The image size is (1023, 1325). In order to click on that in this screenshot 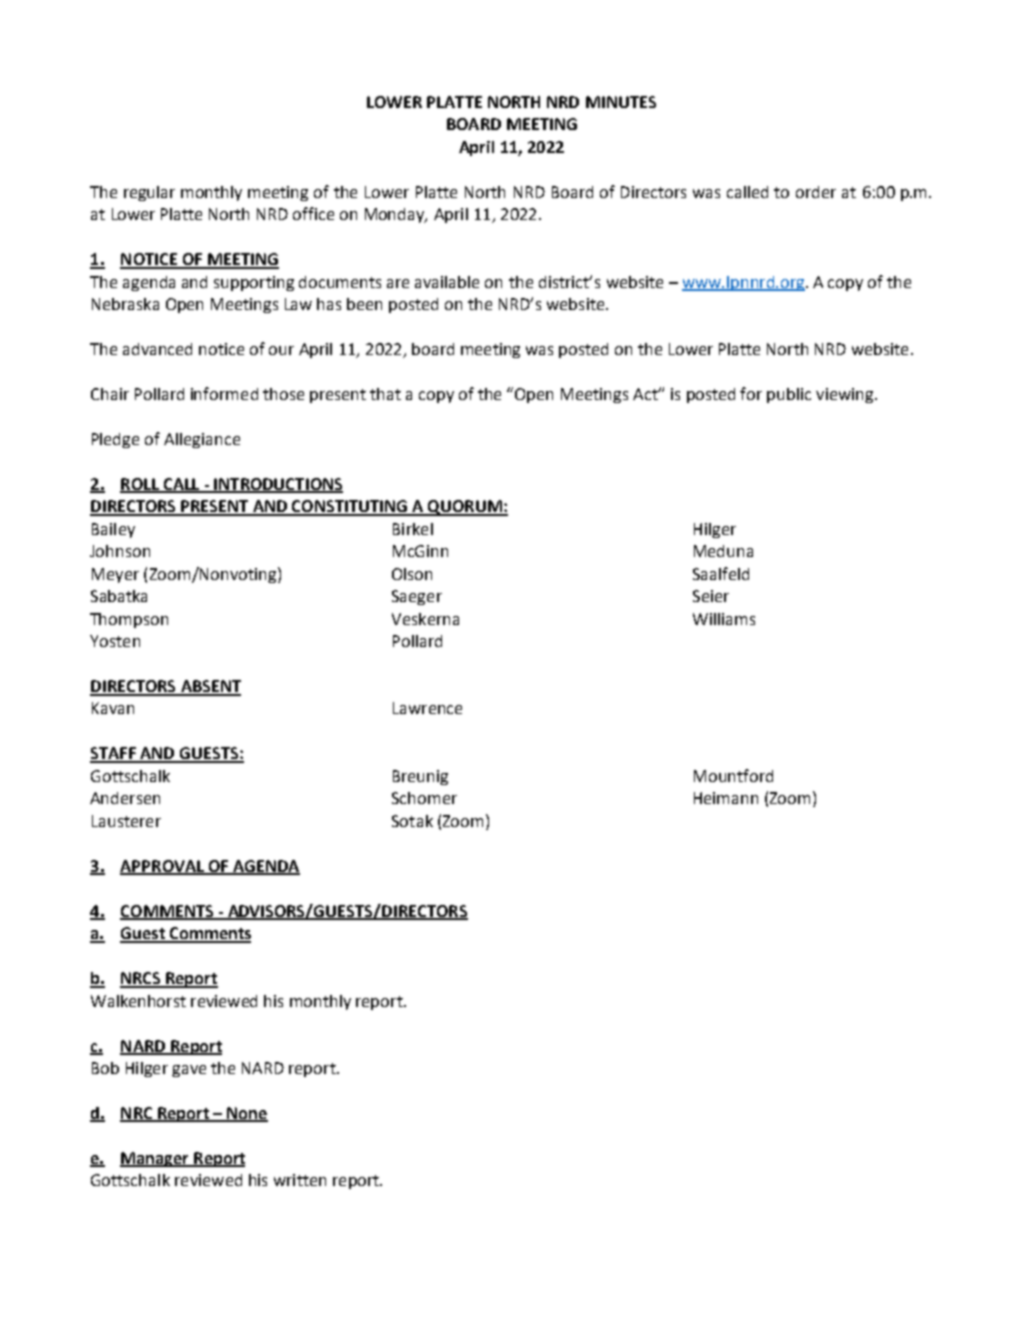, I will do `click(385, 394)`.
